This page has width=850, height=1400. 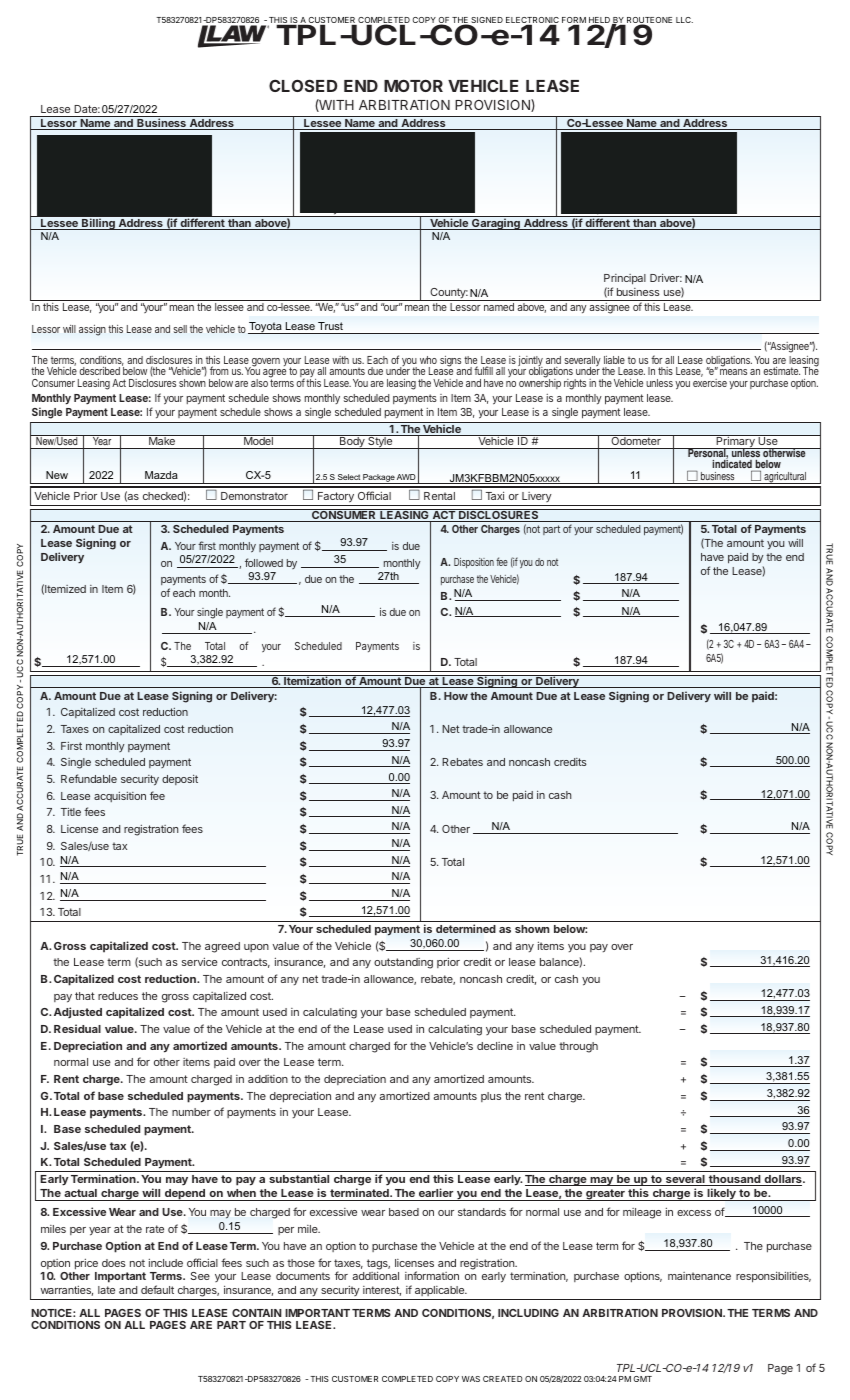 I want to click on LLC, so click(x=684, y=20).
